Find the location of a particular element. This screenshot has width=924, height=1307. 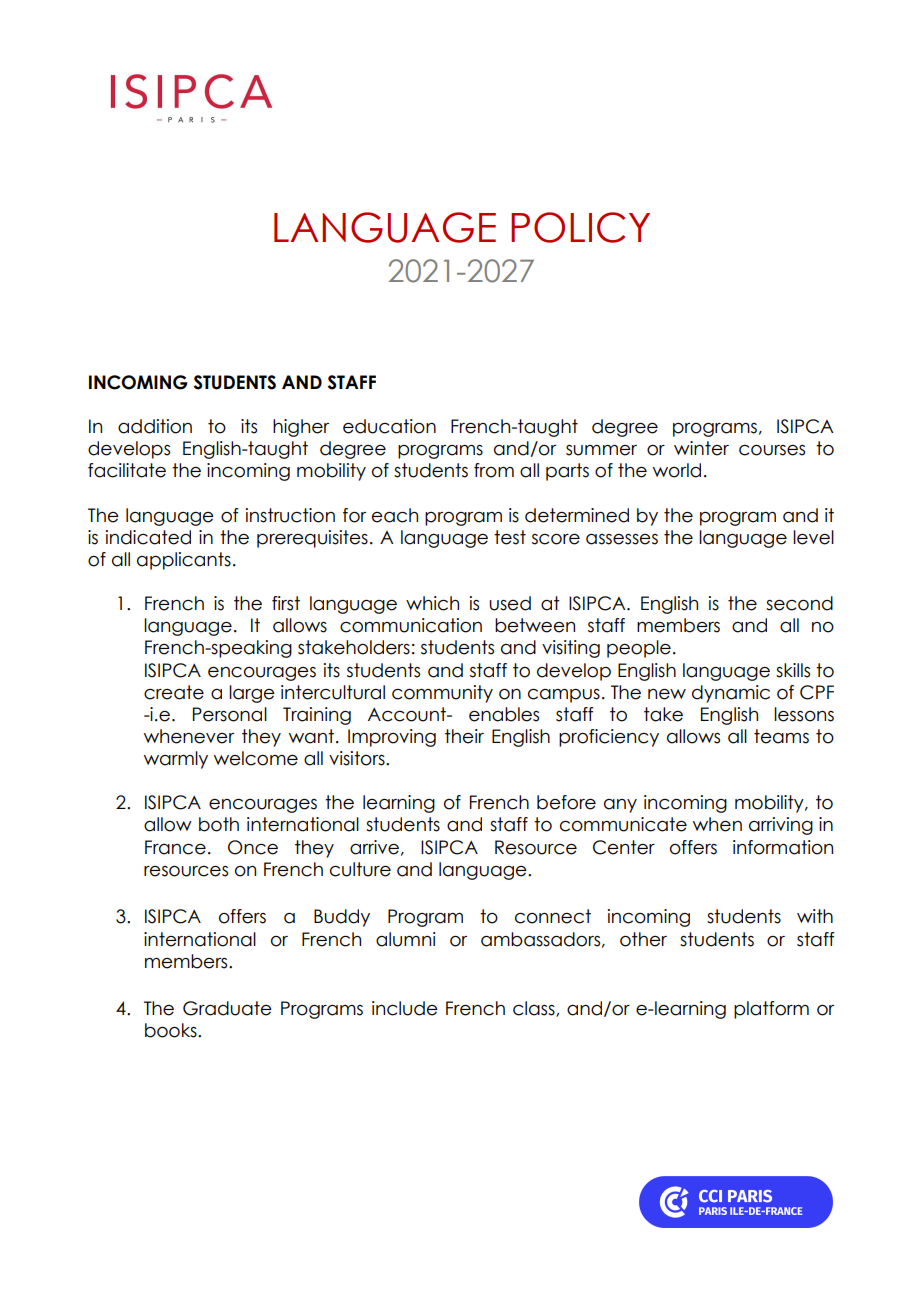

POLICY is located at coordinates (580, 227).
